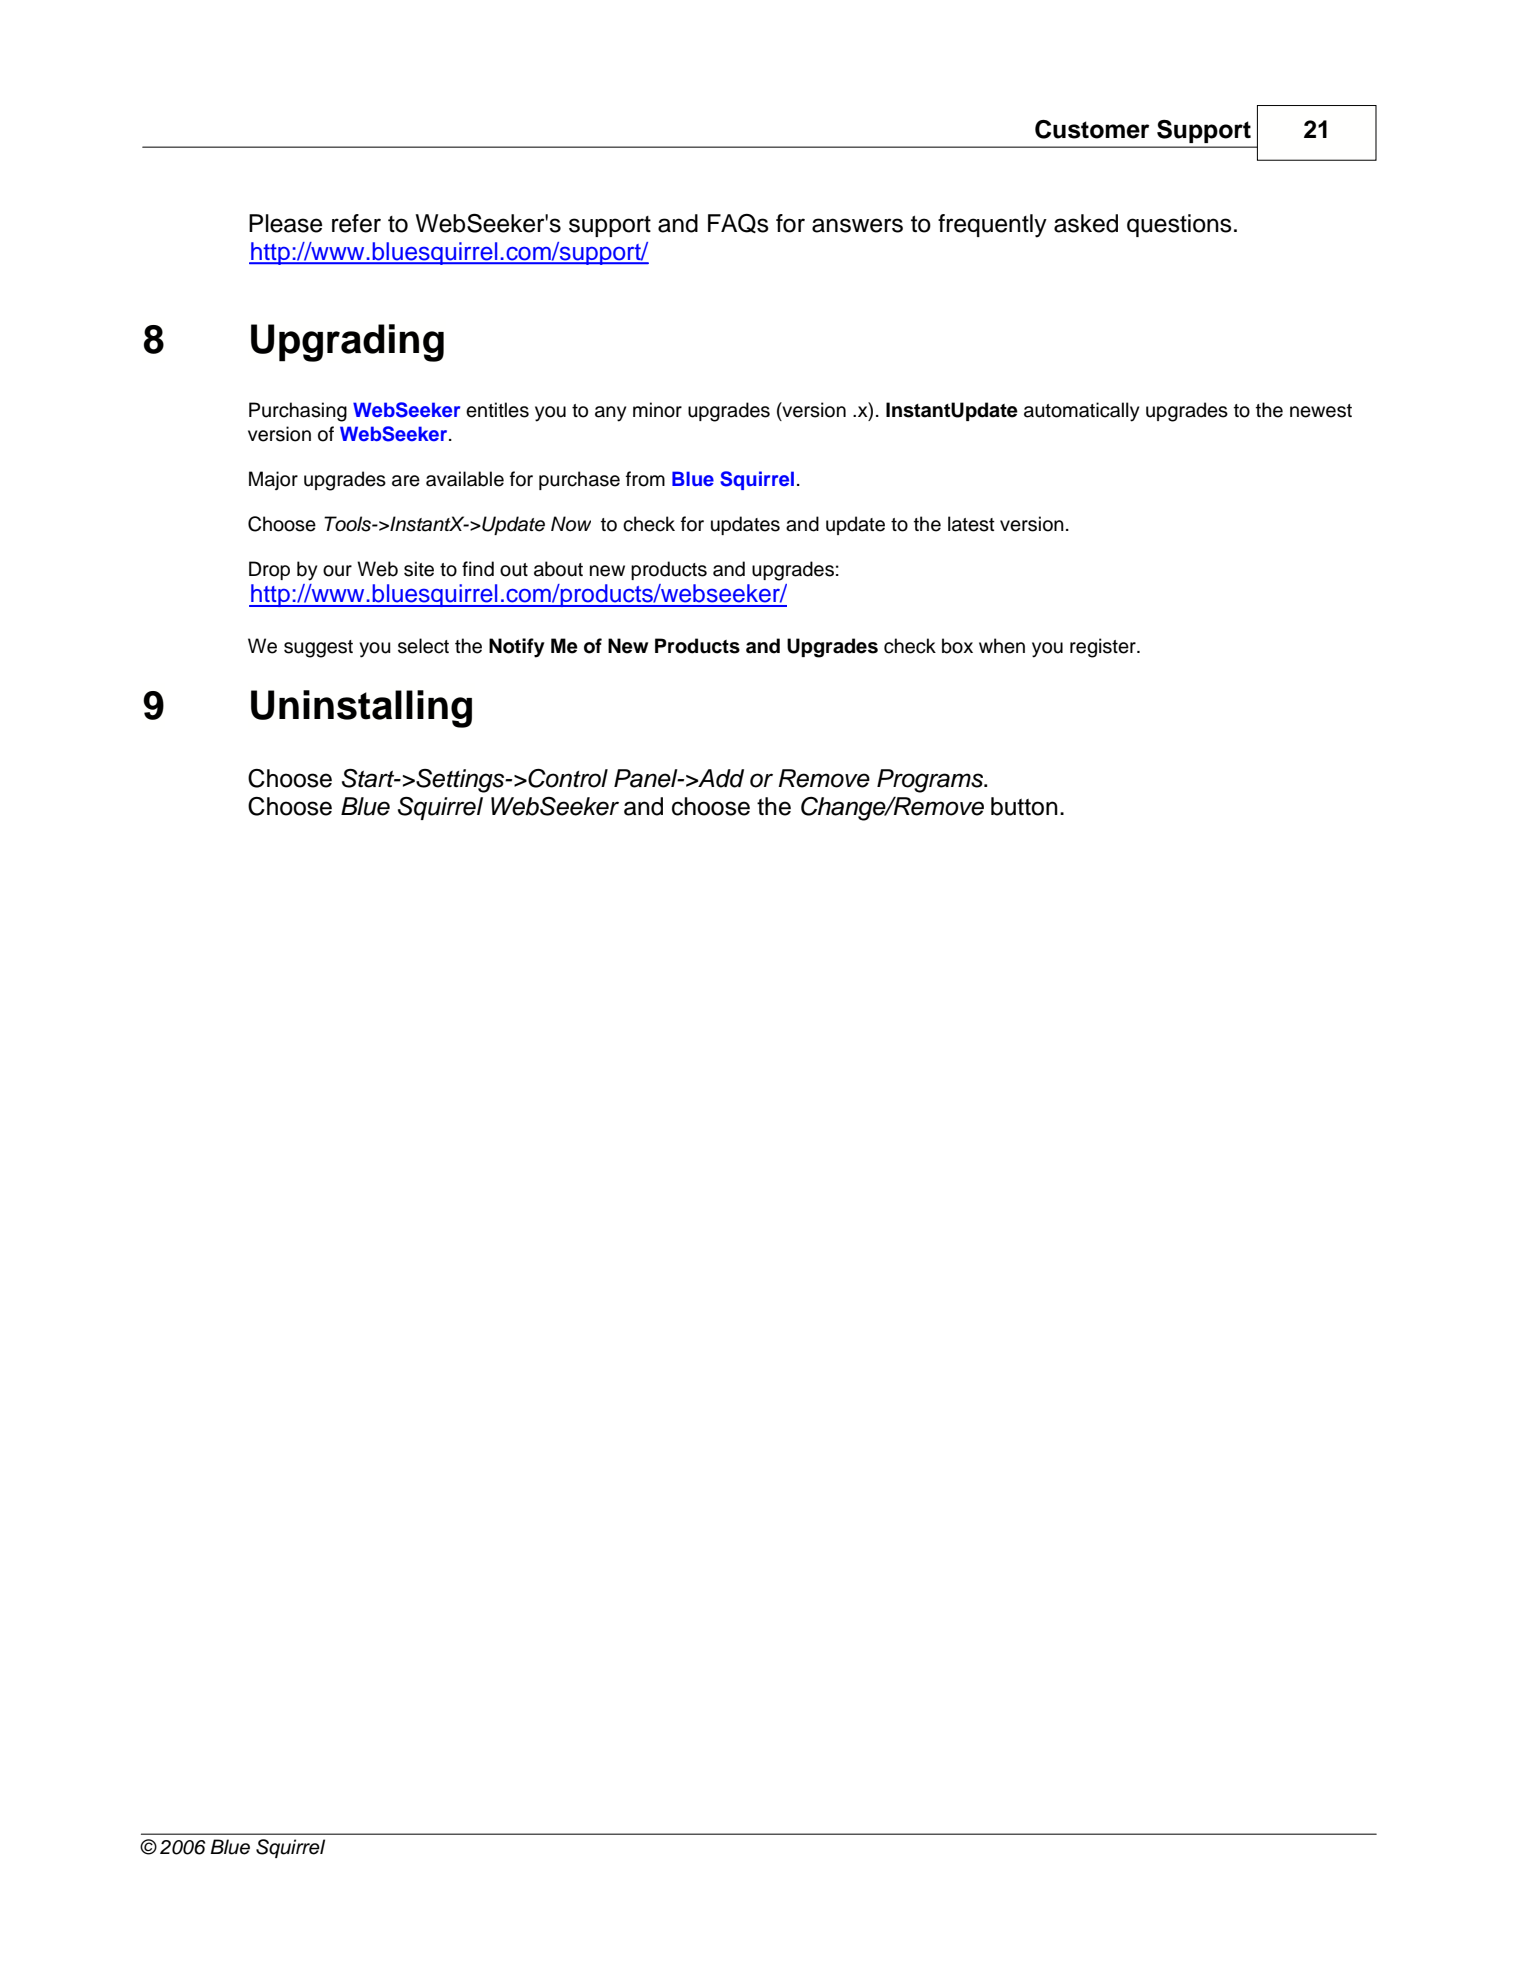  What do you see at coordinates (857, 225) in the screenshot?
I see `answers` at bounding box center [857, 225].
